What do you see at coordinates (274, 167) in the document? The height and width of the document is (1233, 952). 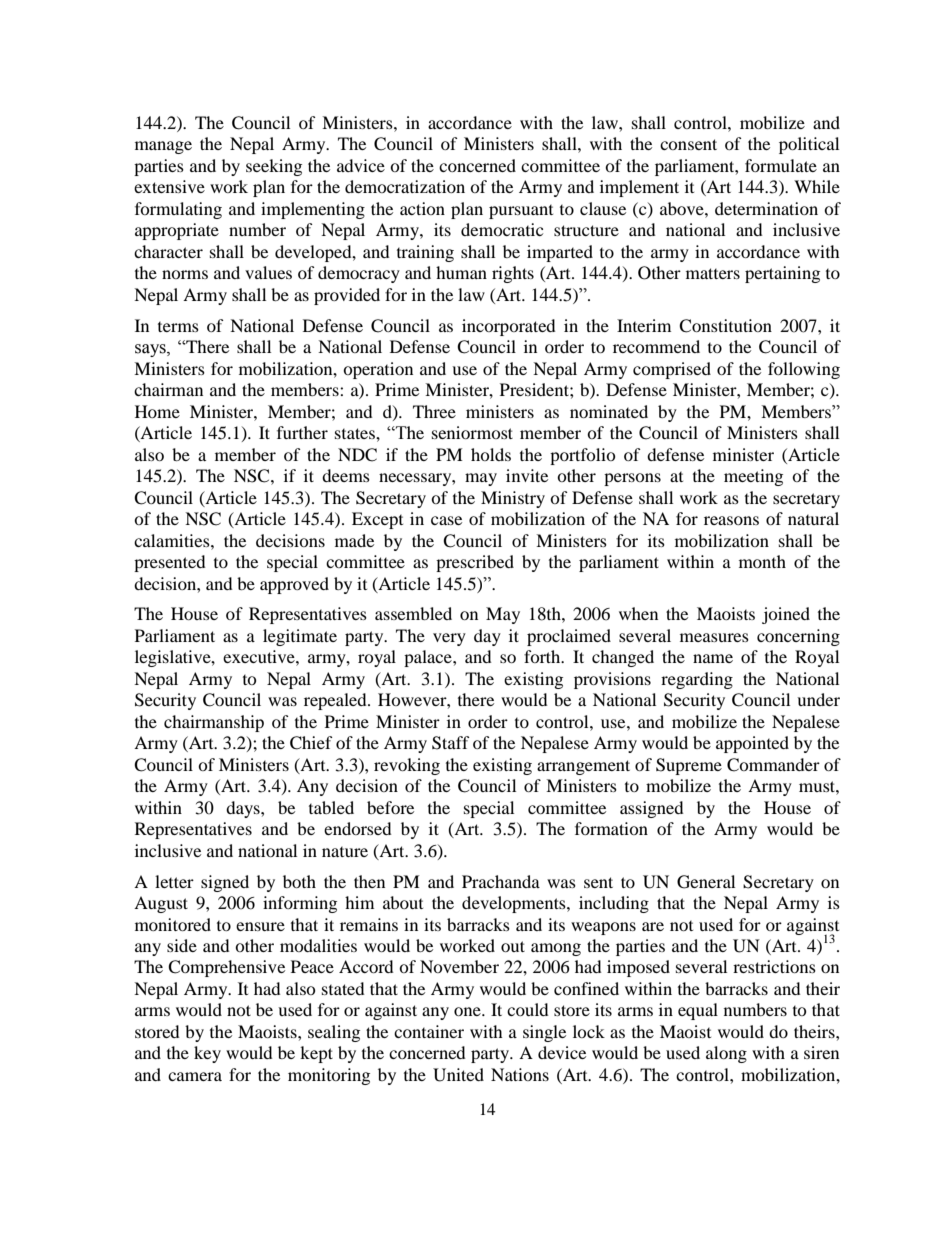 I see `seeking` at bounding box center [274, 167].
